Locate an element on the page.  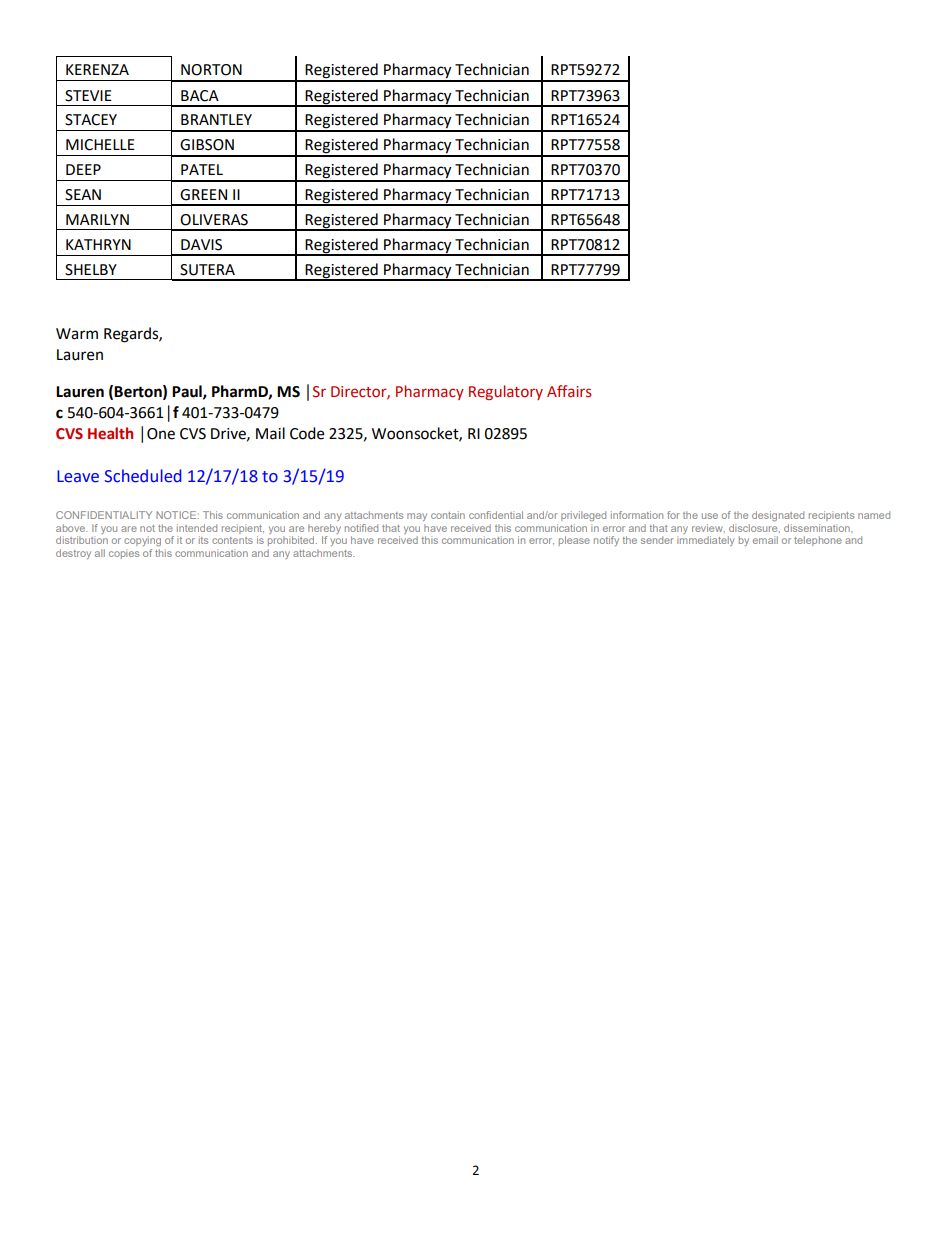
designated is located at coordinates (778, 516).
